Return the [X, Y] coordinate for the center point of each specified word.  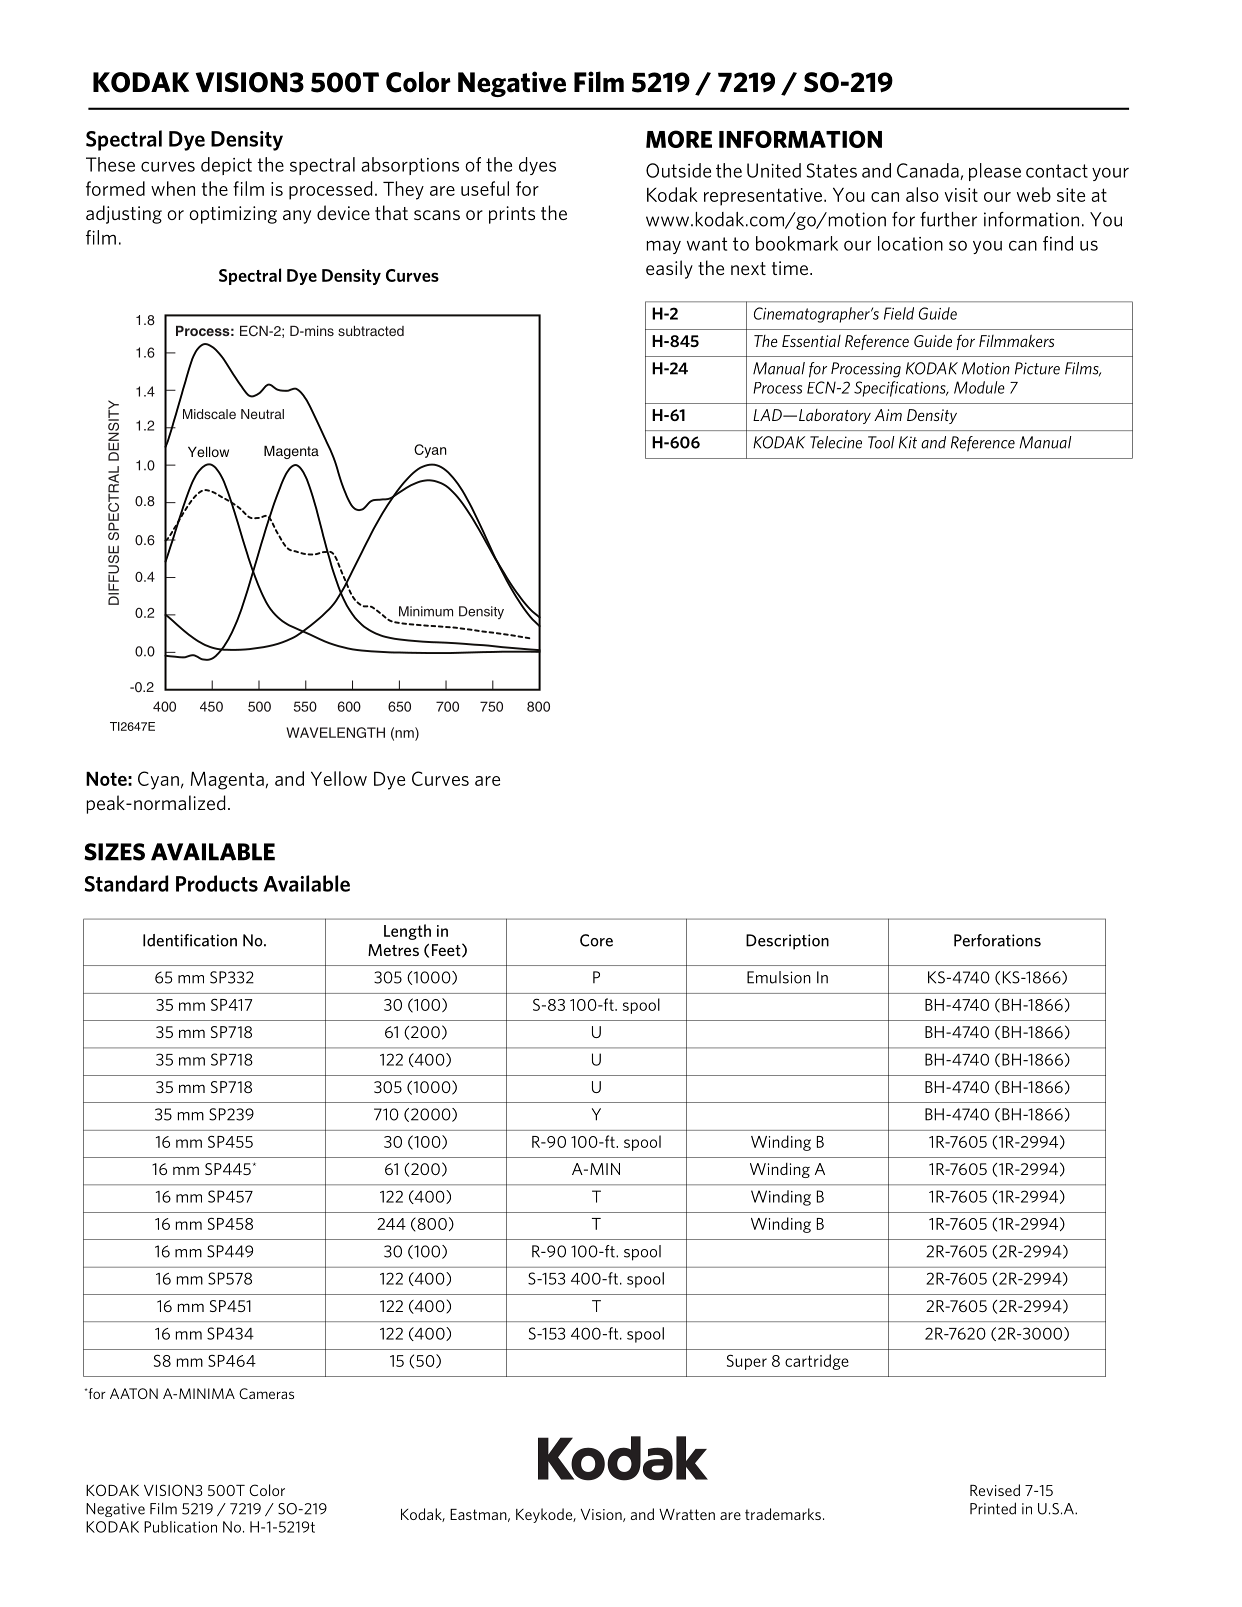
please [995, 172]
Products [217, 883]
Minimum [426, 611]
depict [226, 166]
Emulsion [779, 977]
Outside [678, 170]
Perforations [997, 940]
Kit [908, 442]
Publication [180, 1527]
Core [596, 940]
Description [787, 942]
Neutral [262, 414]
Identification [190, 940]
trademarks [783, 1514]
